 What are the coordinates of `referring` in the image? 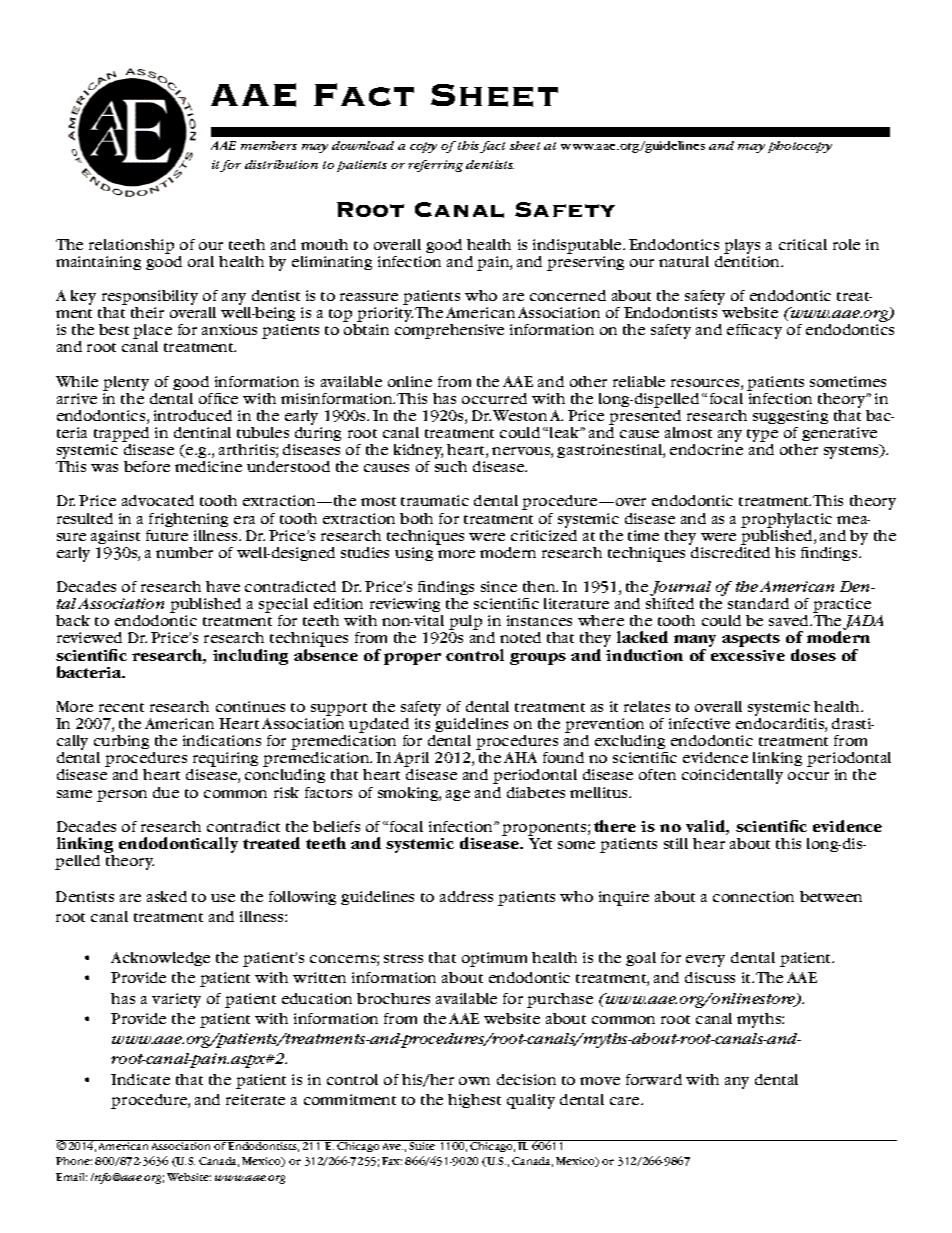 It's located at (435, 166).
